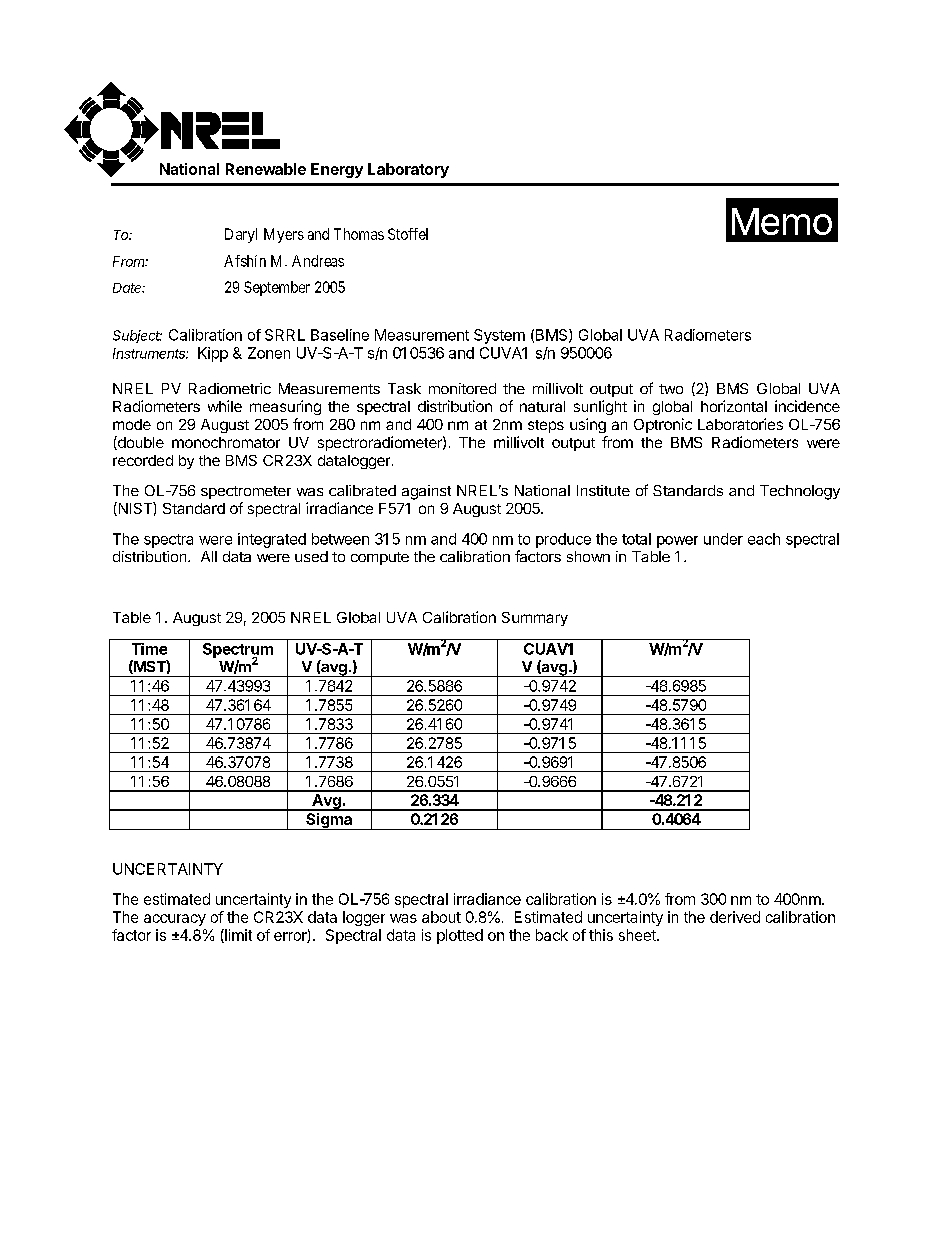  I want to click on derived, so click(735, 917).
